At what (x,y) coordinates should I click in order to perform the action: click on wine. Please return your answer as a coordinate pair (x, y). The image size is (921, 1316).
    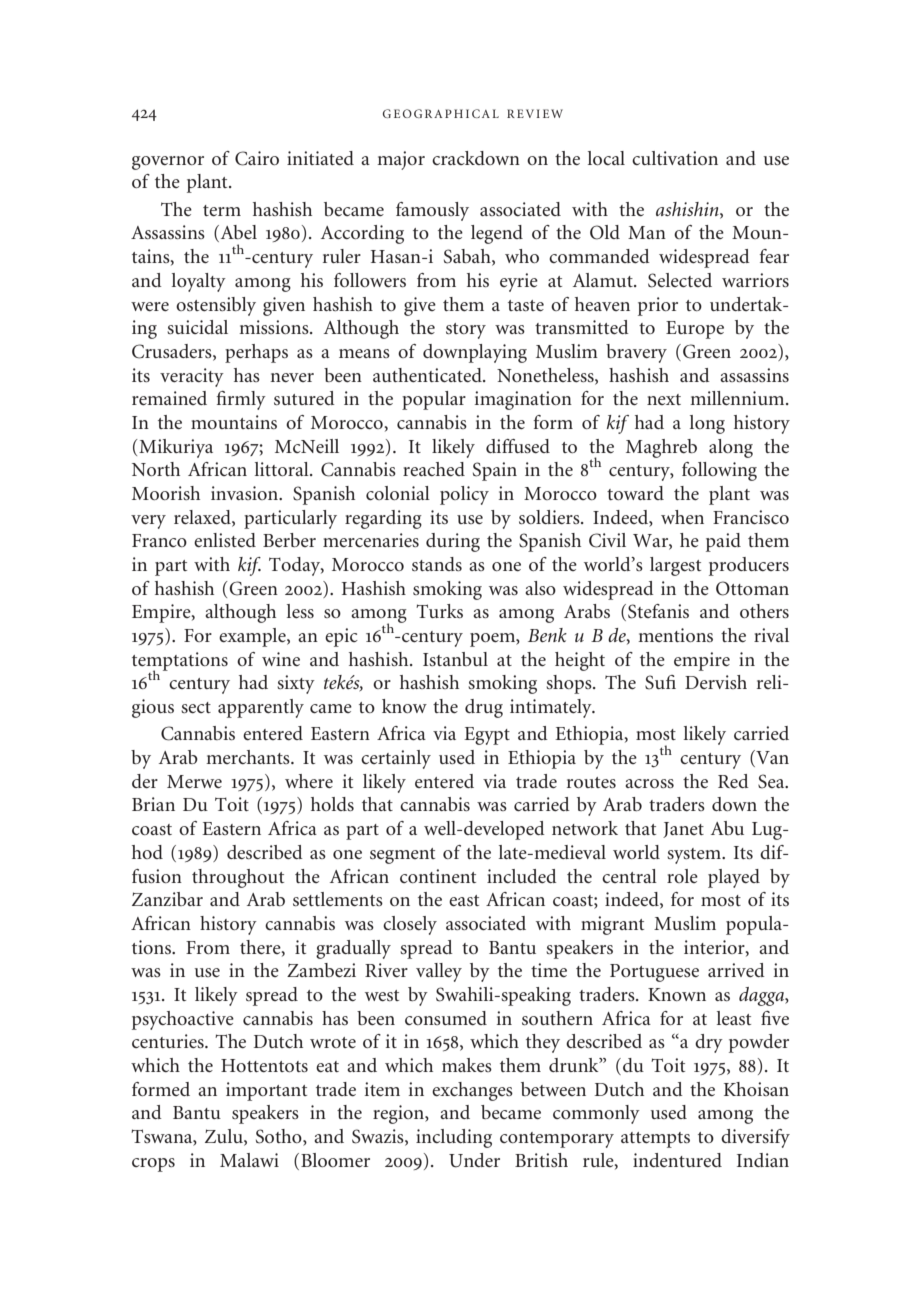
    Looking at the image, I should click on (281, 659).
